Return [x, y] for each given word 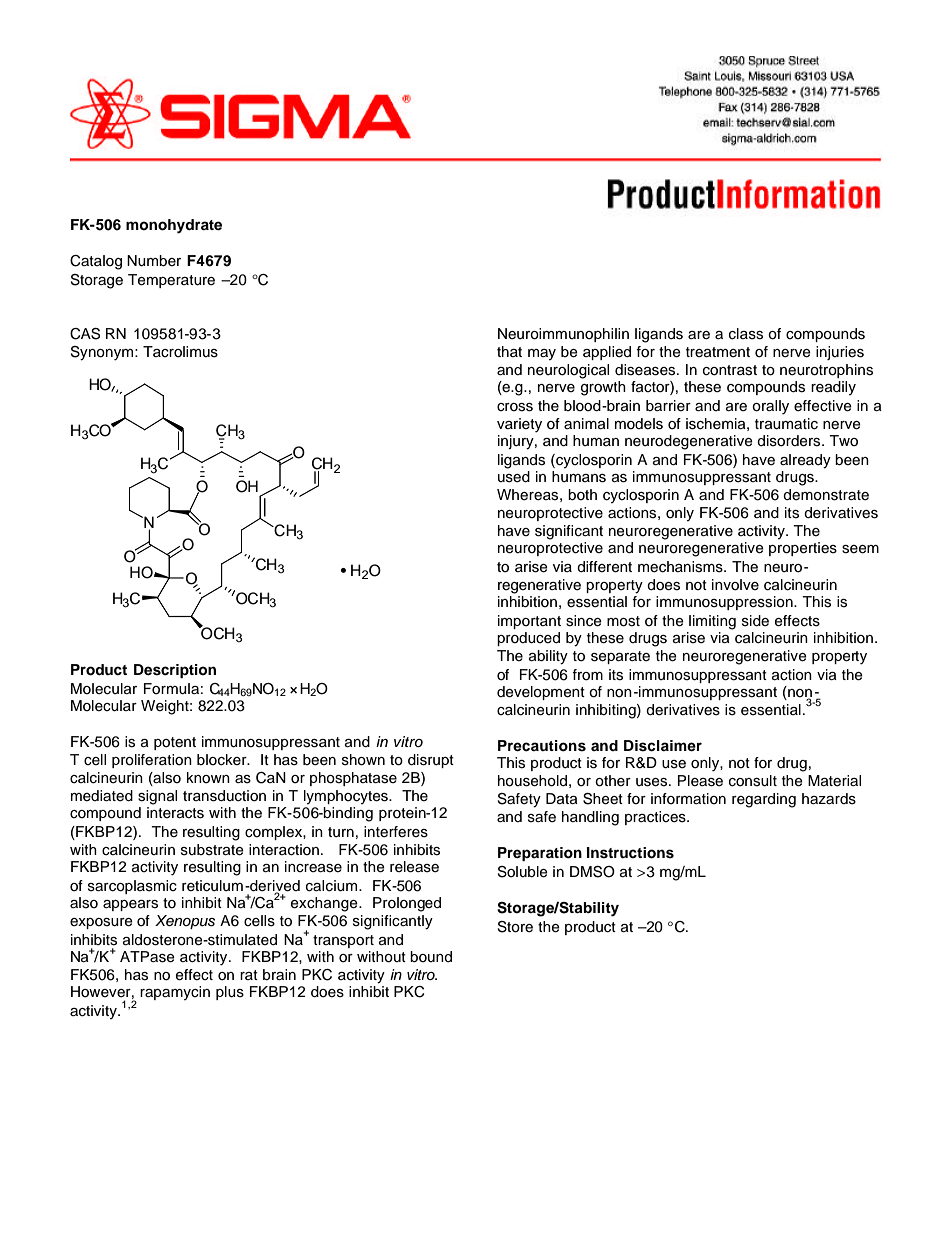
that [509, 351]
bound [431, 957]
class [746, 334]
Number [154, 261]
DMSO [592, 872]
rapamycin [175, 993]
